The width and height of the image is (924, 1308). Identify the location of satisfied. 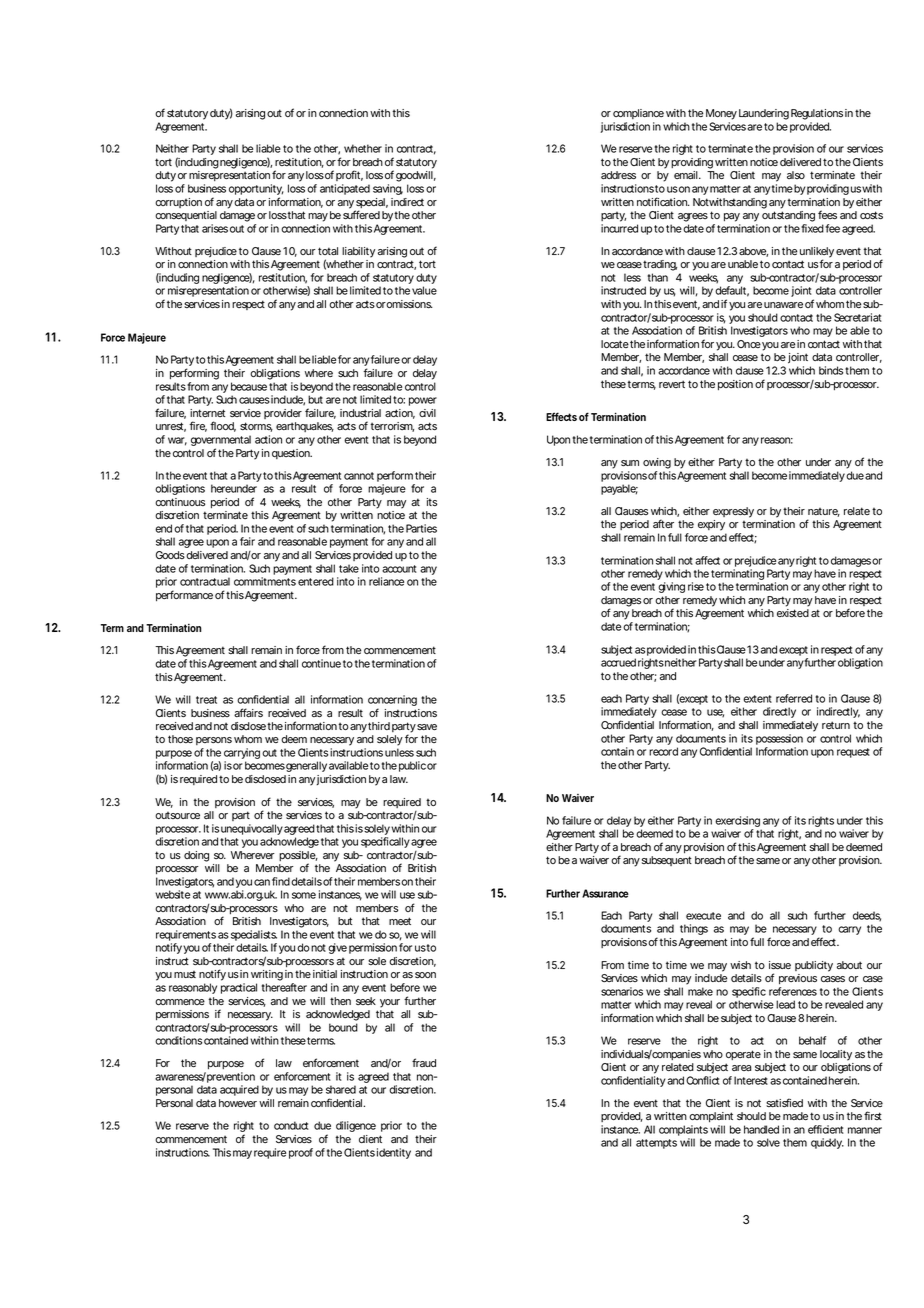
(784, 1103).
